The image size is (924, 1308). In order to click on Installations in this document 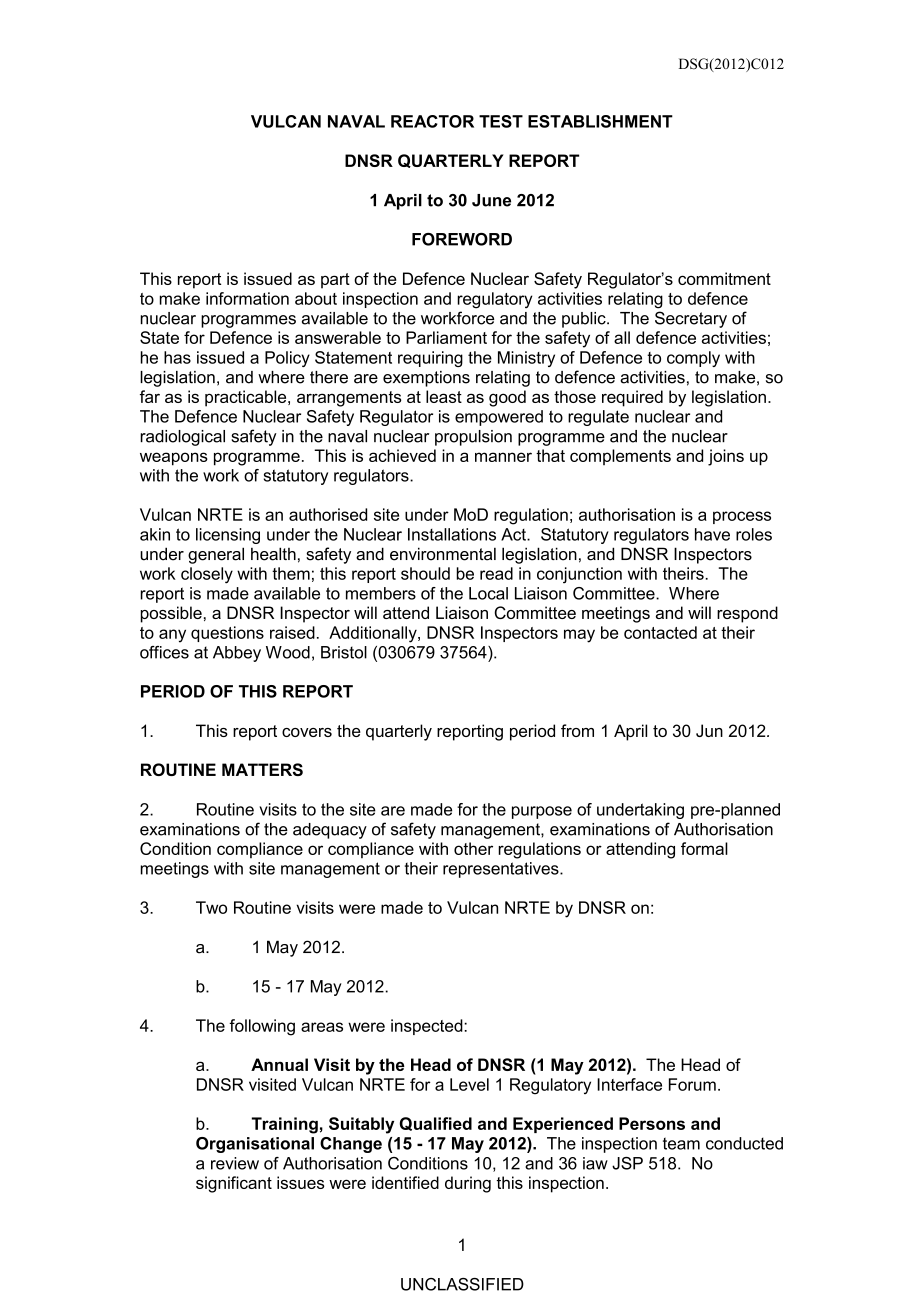, I will do `click(452, 534)`.
